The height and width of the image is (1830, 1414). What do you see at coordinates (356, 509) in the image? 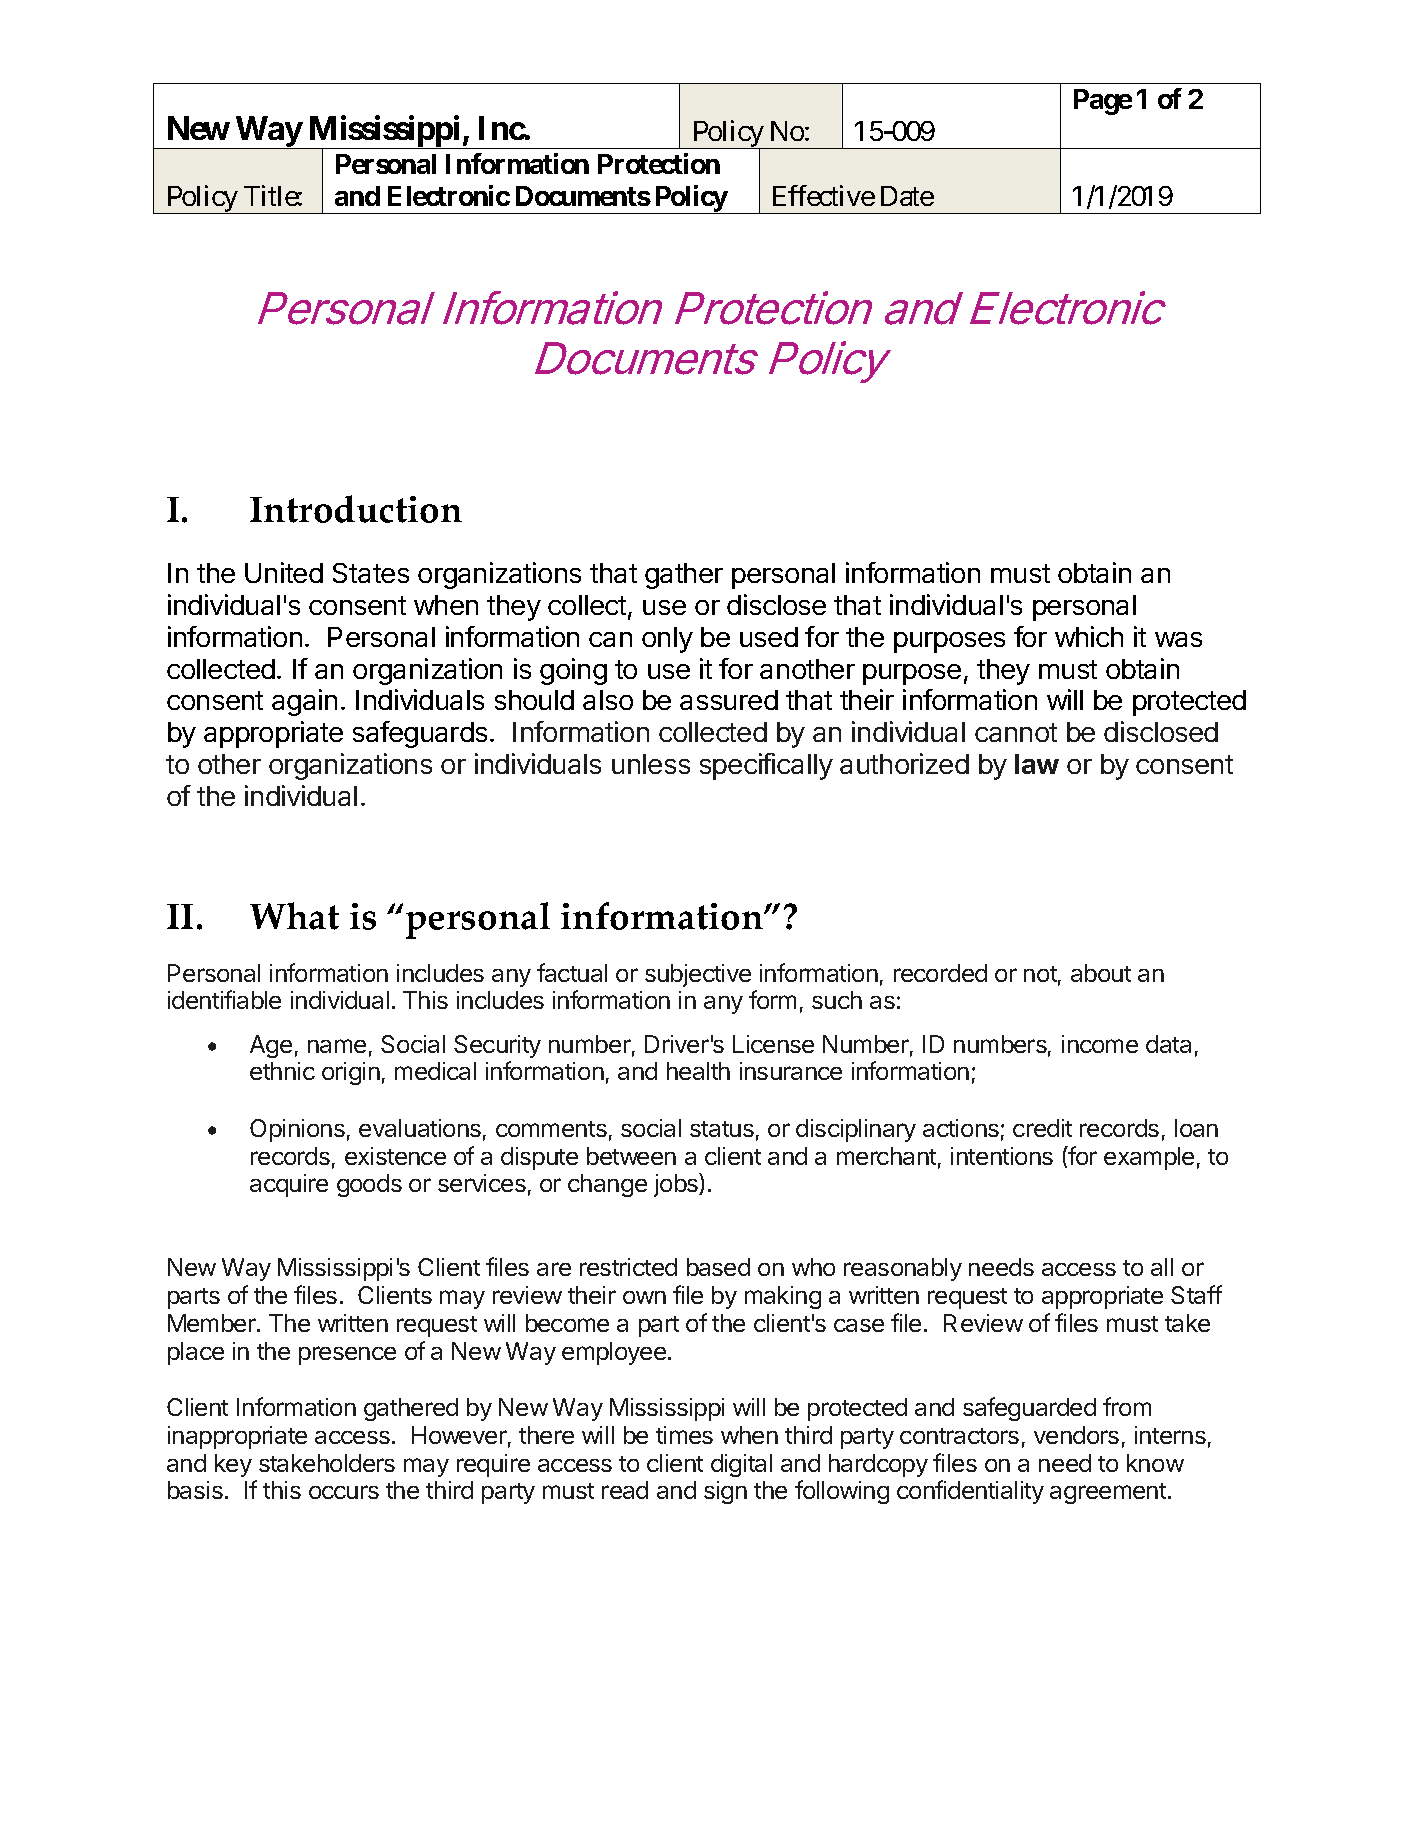
I see `Introduction` at bounding box center [356, 509].
